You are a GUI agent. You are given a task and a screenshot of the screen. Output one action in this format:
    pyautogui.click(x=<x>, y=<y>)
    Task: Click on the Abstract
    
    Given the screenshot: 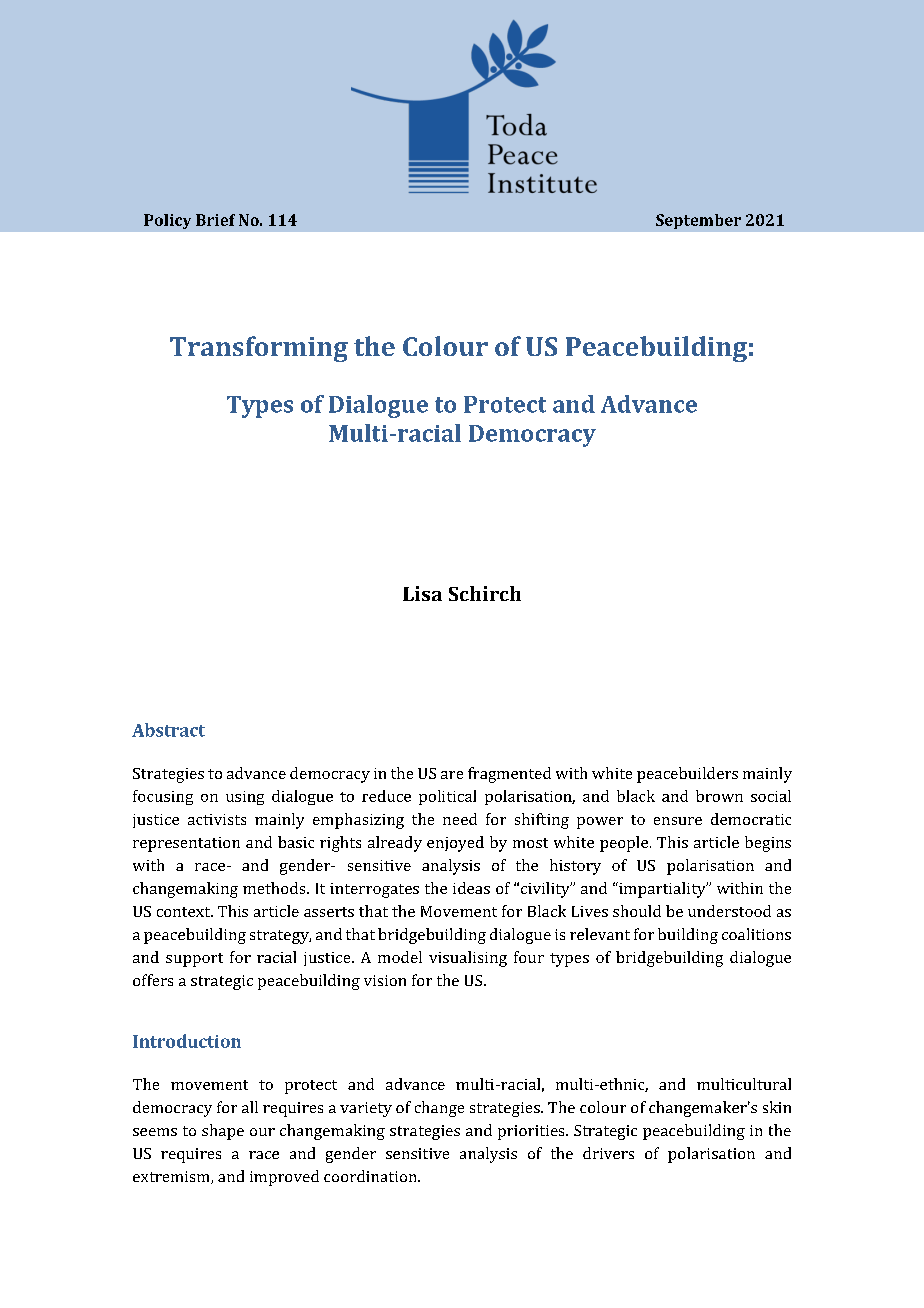 What is the action you would take?
    pyautogui.click(x=168, y=730)
